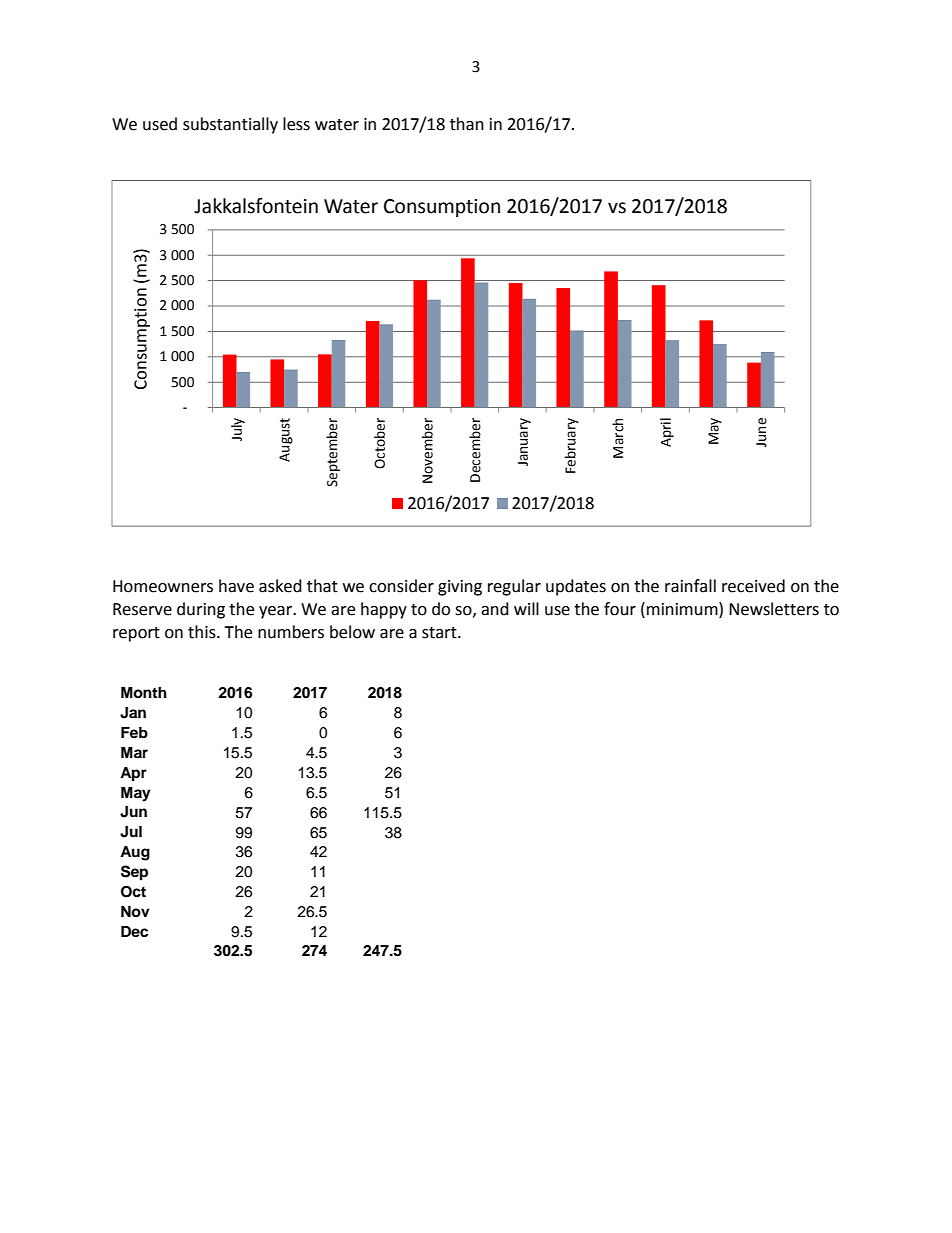 This screenshot has height=1233, width=952. I want to click on have, so click(236, 586).
